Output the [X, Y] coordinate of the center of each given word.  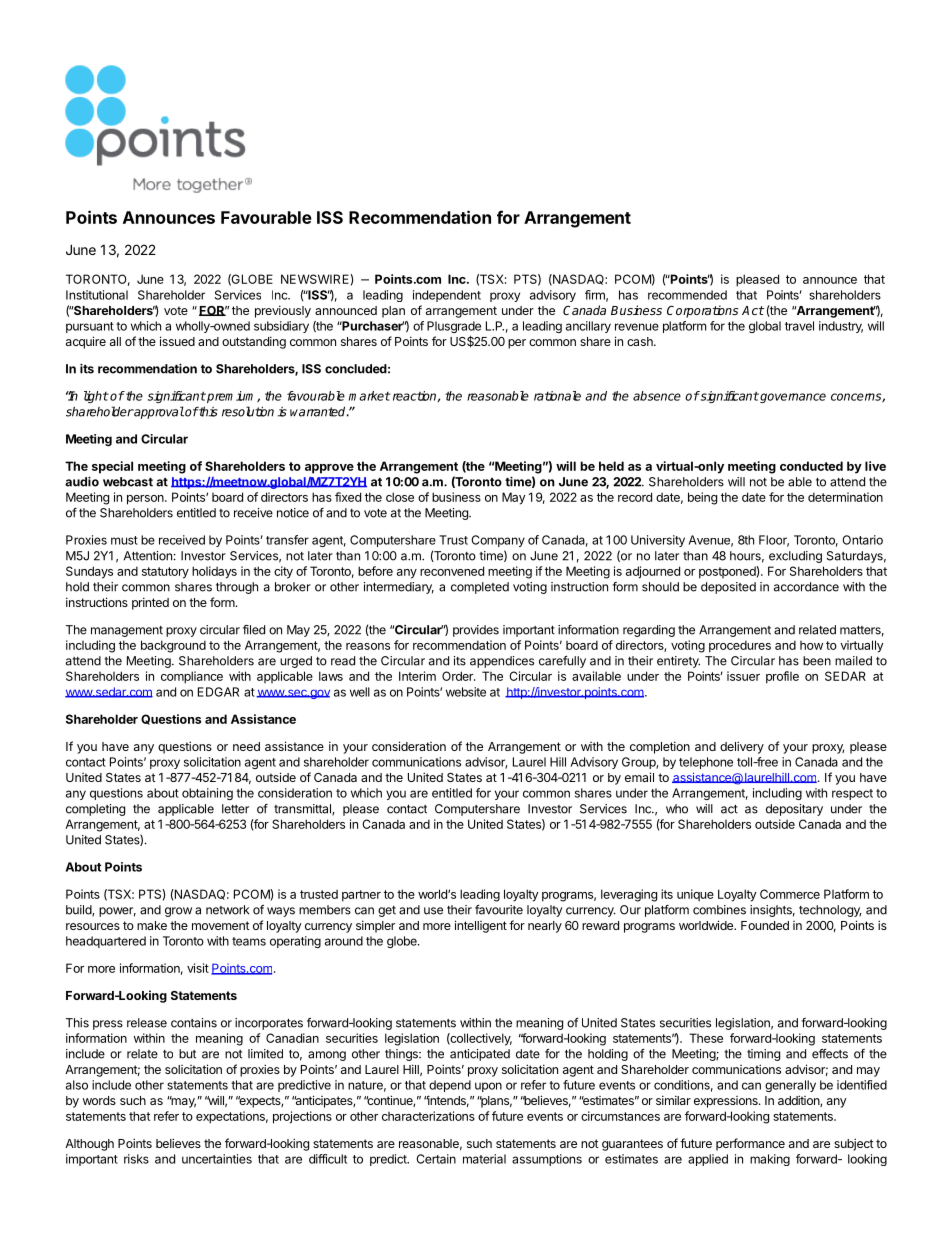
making [770, 1160]
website [466, 692]
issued [177, 341]
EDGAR [218, 692]
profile [782, 677]
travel [799, 326]
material [484, 1159]
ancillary [588, 327]
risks [136, 1159]
